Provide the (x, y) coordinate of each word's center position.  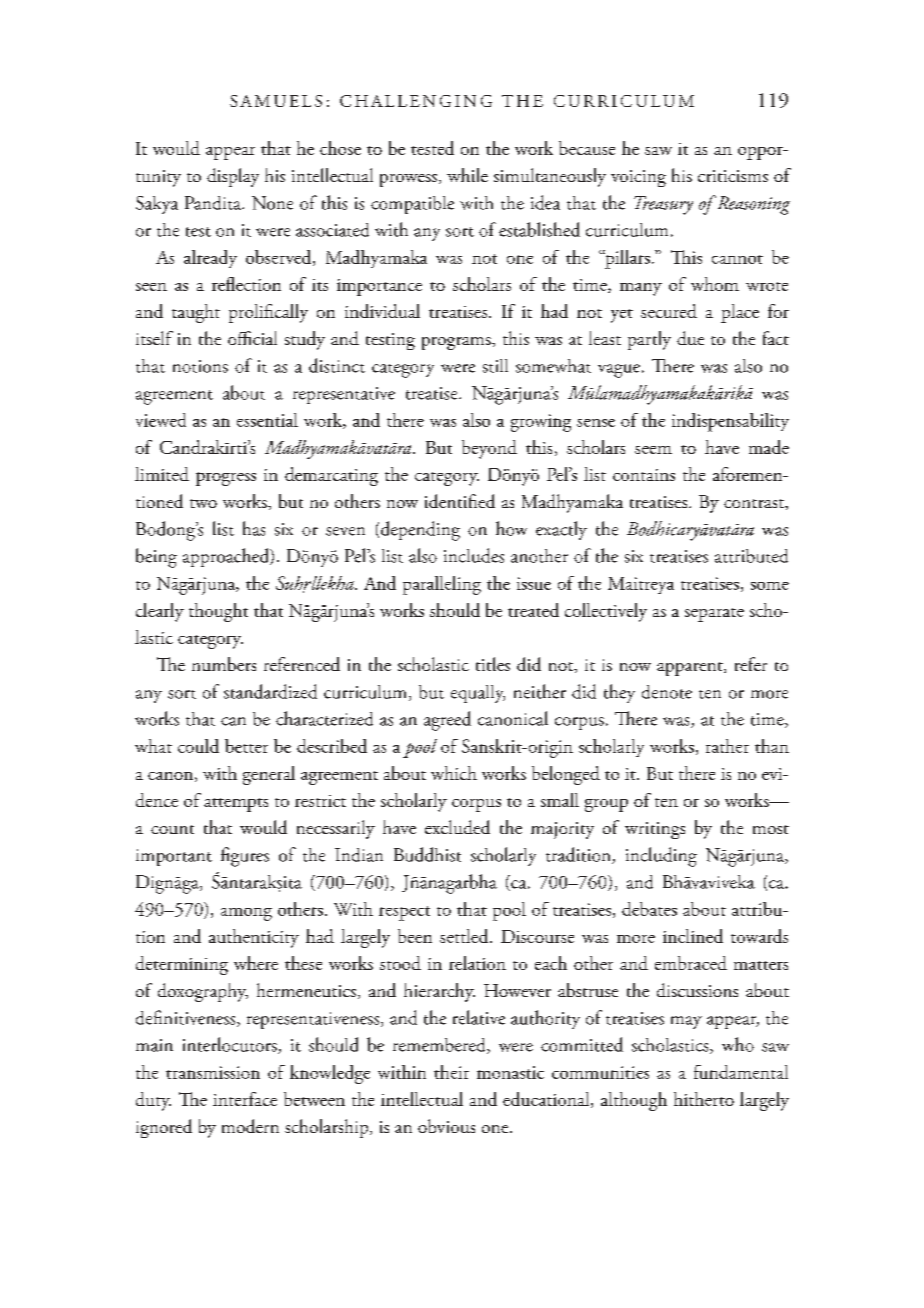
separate (714, 615)
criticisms (733, 176)
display (233, 177)
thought (218, 612)
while (467, 175)
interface (245, 1099)
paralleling (442, 585)
